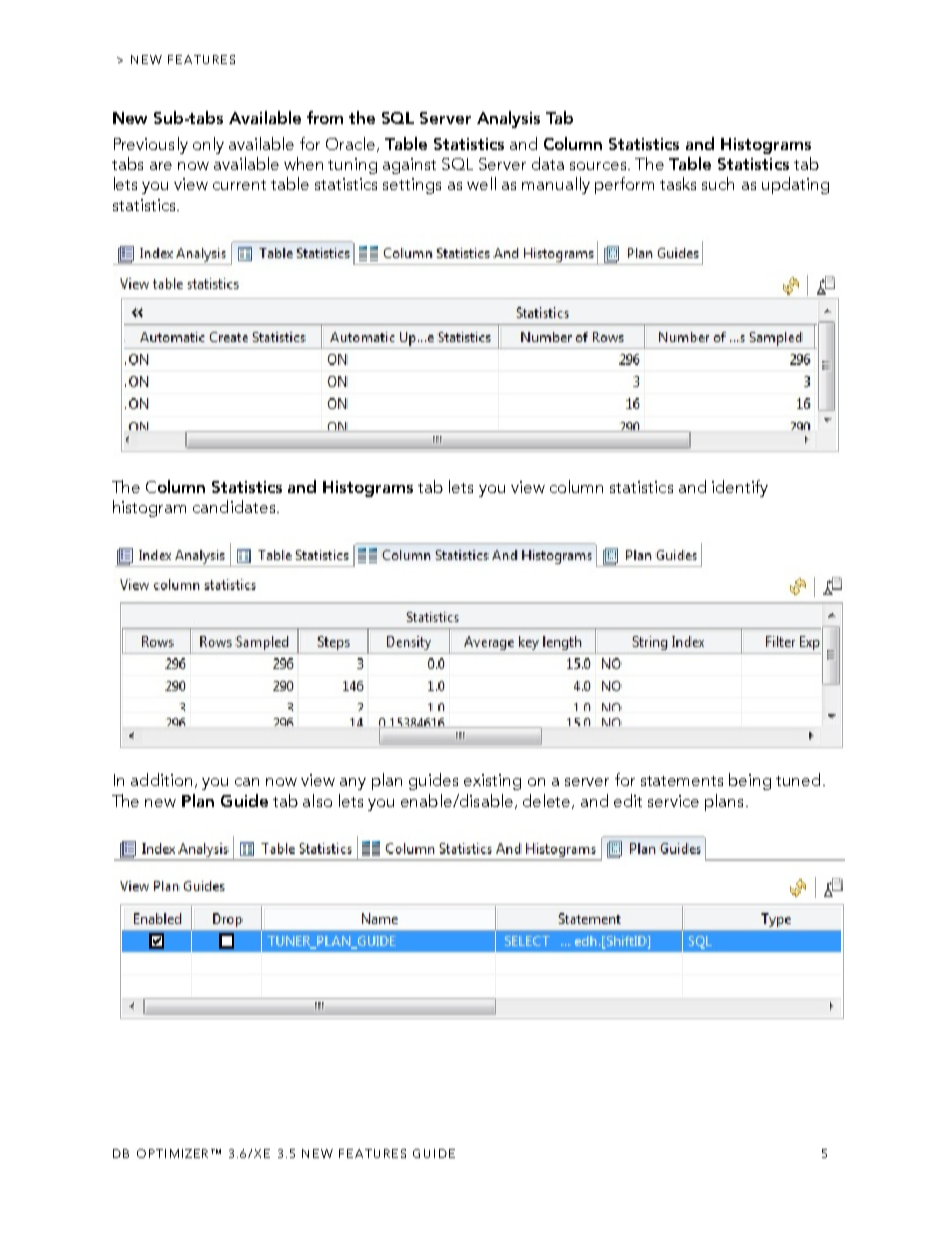  I want to click on current, so click(239, 185).
